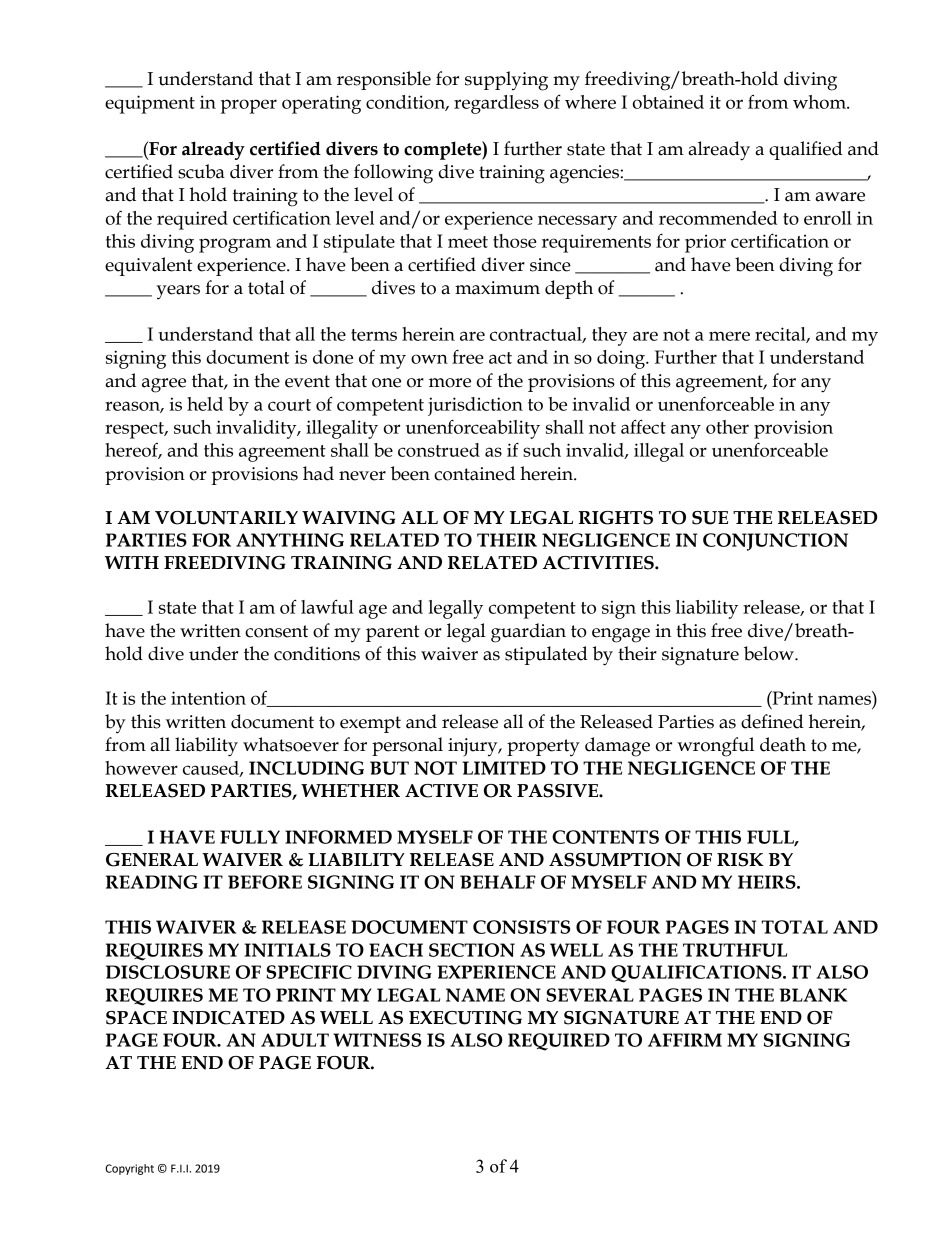 This document has width=952, height=1233. Describe the element at coordinates (783, 744) in the document. I see `death` at that location.
